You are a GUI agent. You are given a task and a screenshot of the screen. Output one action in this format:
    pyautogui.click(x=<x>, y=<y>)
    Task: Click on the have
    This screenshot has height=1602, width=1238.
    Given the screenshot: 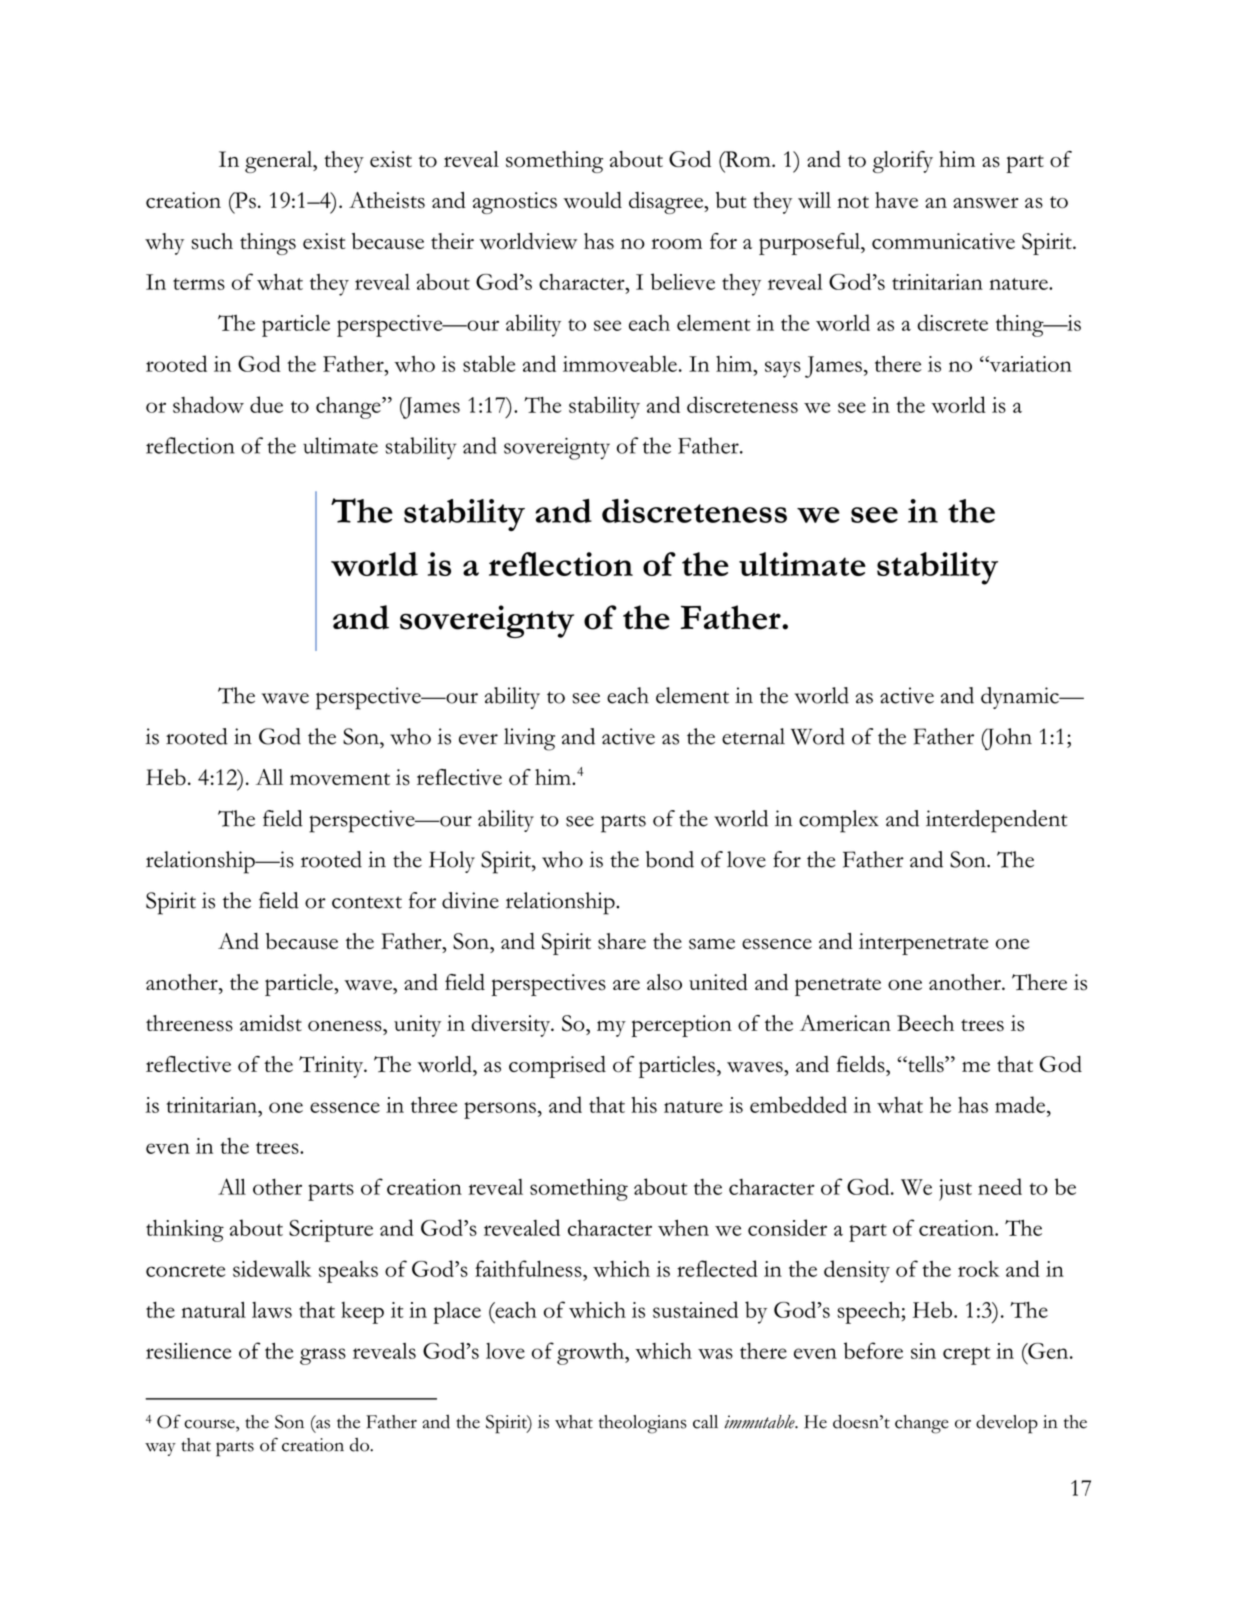 What is the action you would take?
    pyautogui.click(x=896, y=200)
